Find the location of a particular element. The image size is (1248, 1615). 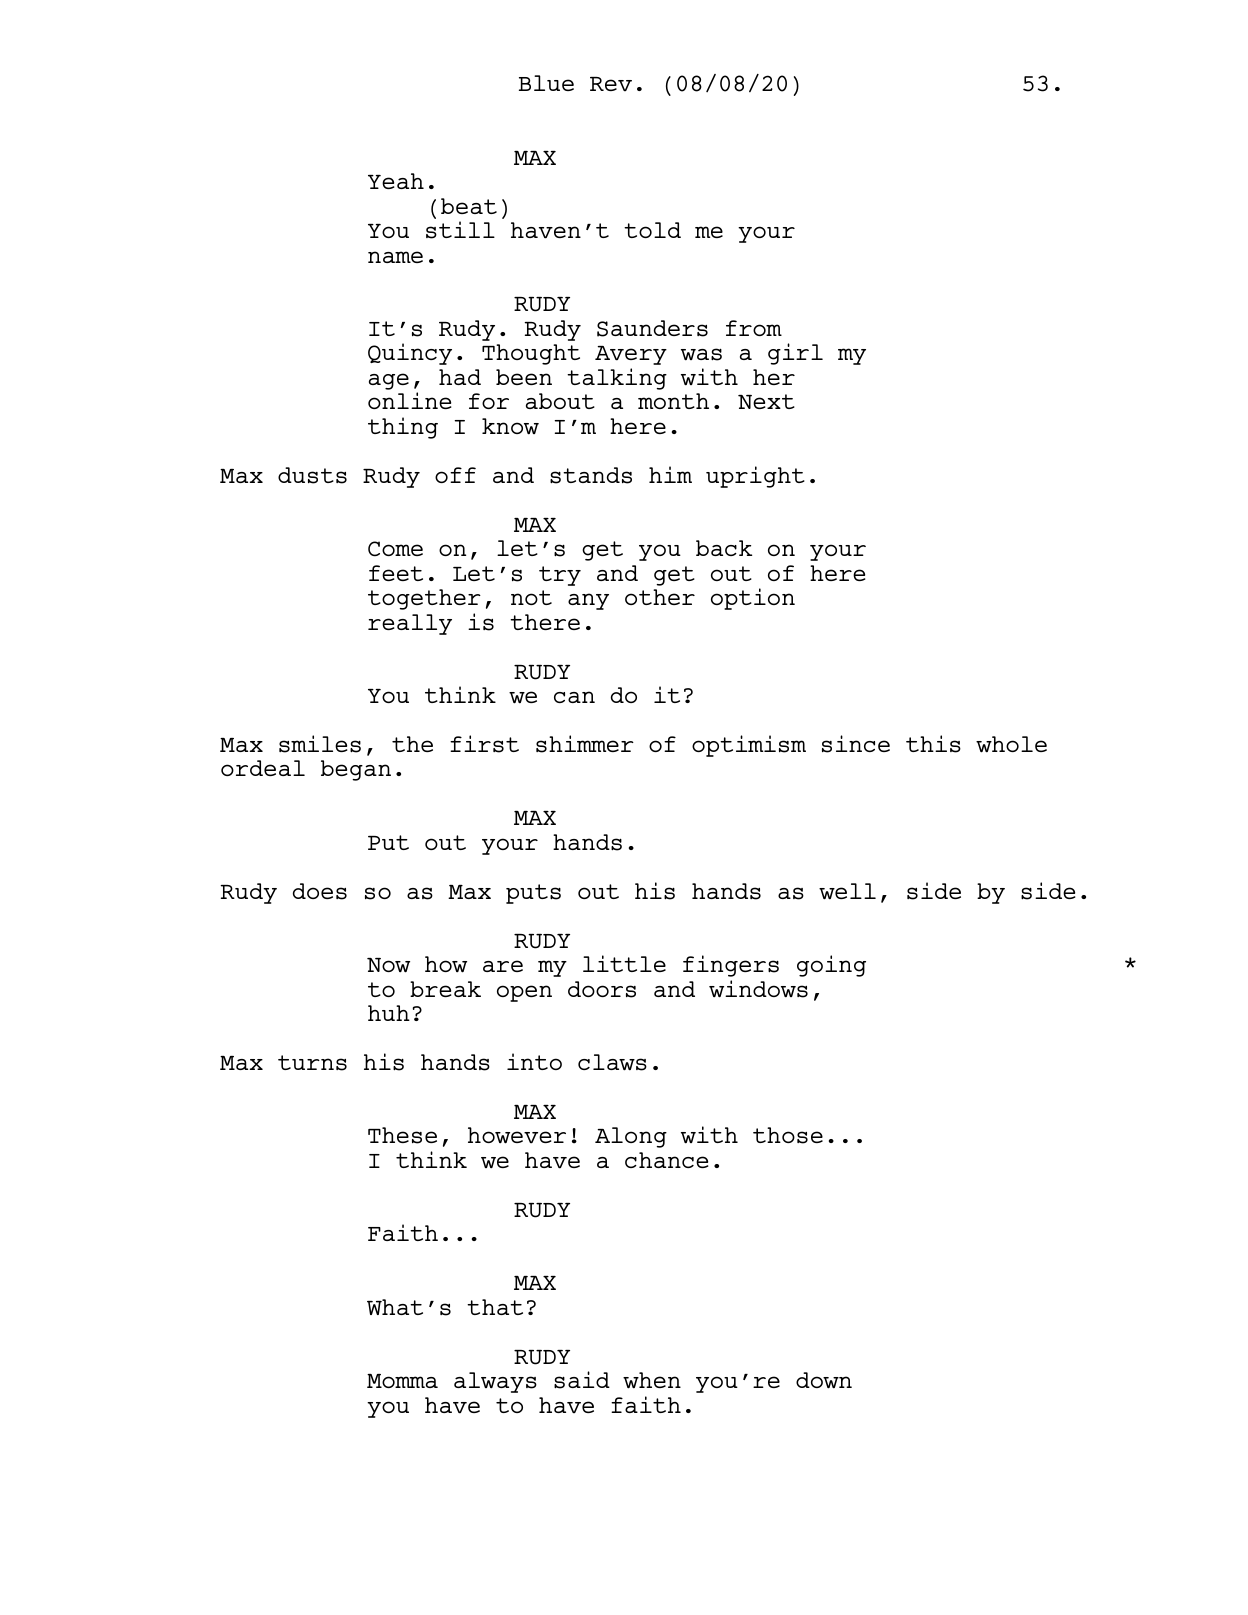

shimmer is located at coordinates (585, 744).
